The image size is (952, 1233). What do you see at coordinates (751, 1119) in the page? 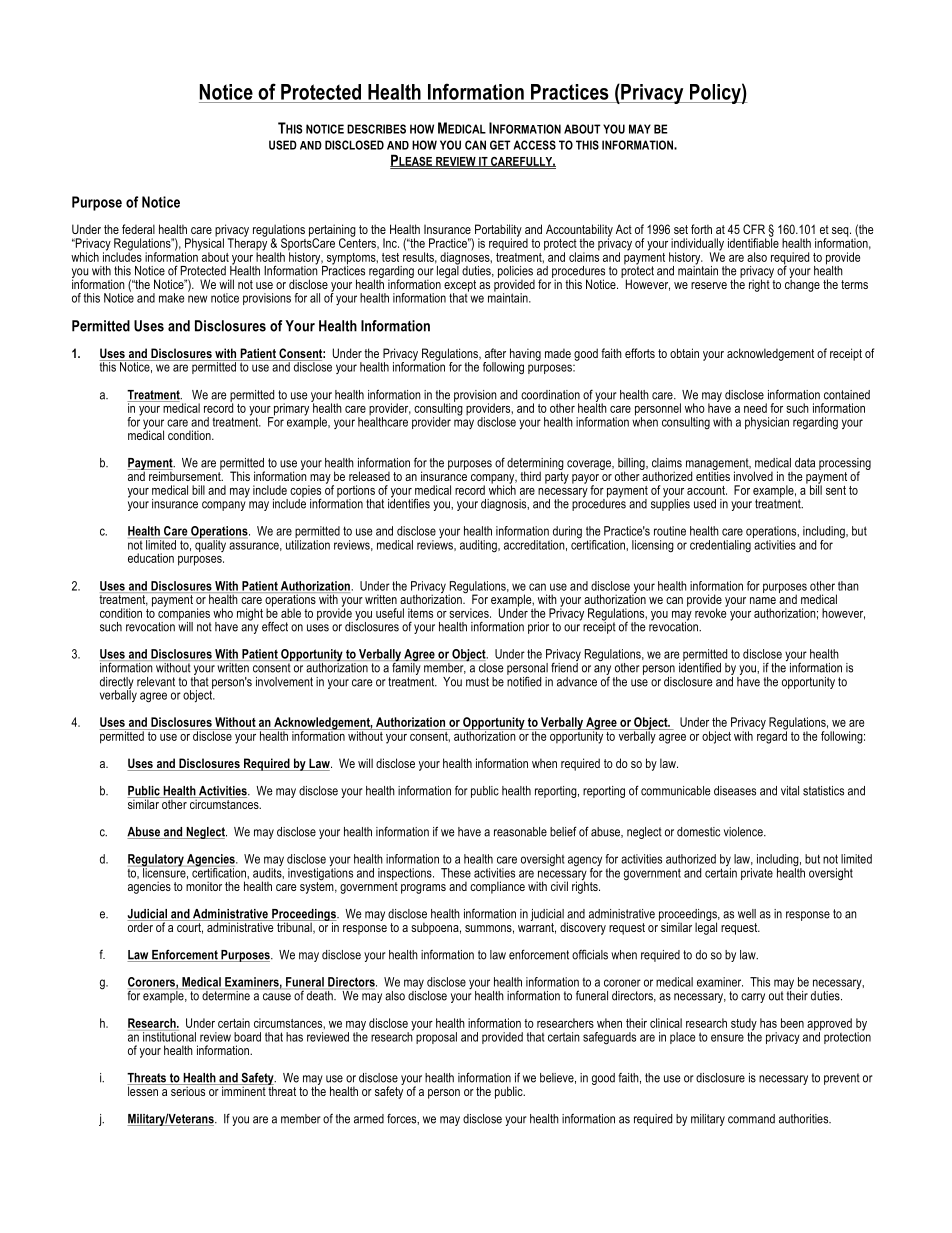
I see `command` at bounding box center [751, 1119].
